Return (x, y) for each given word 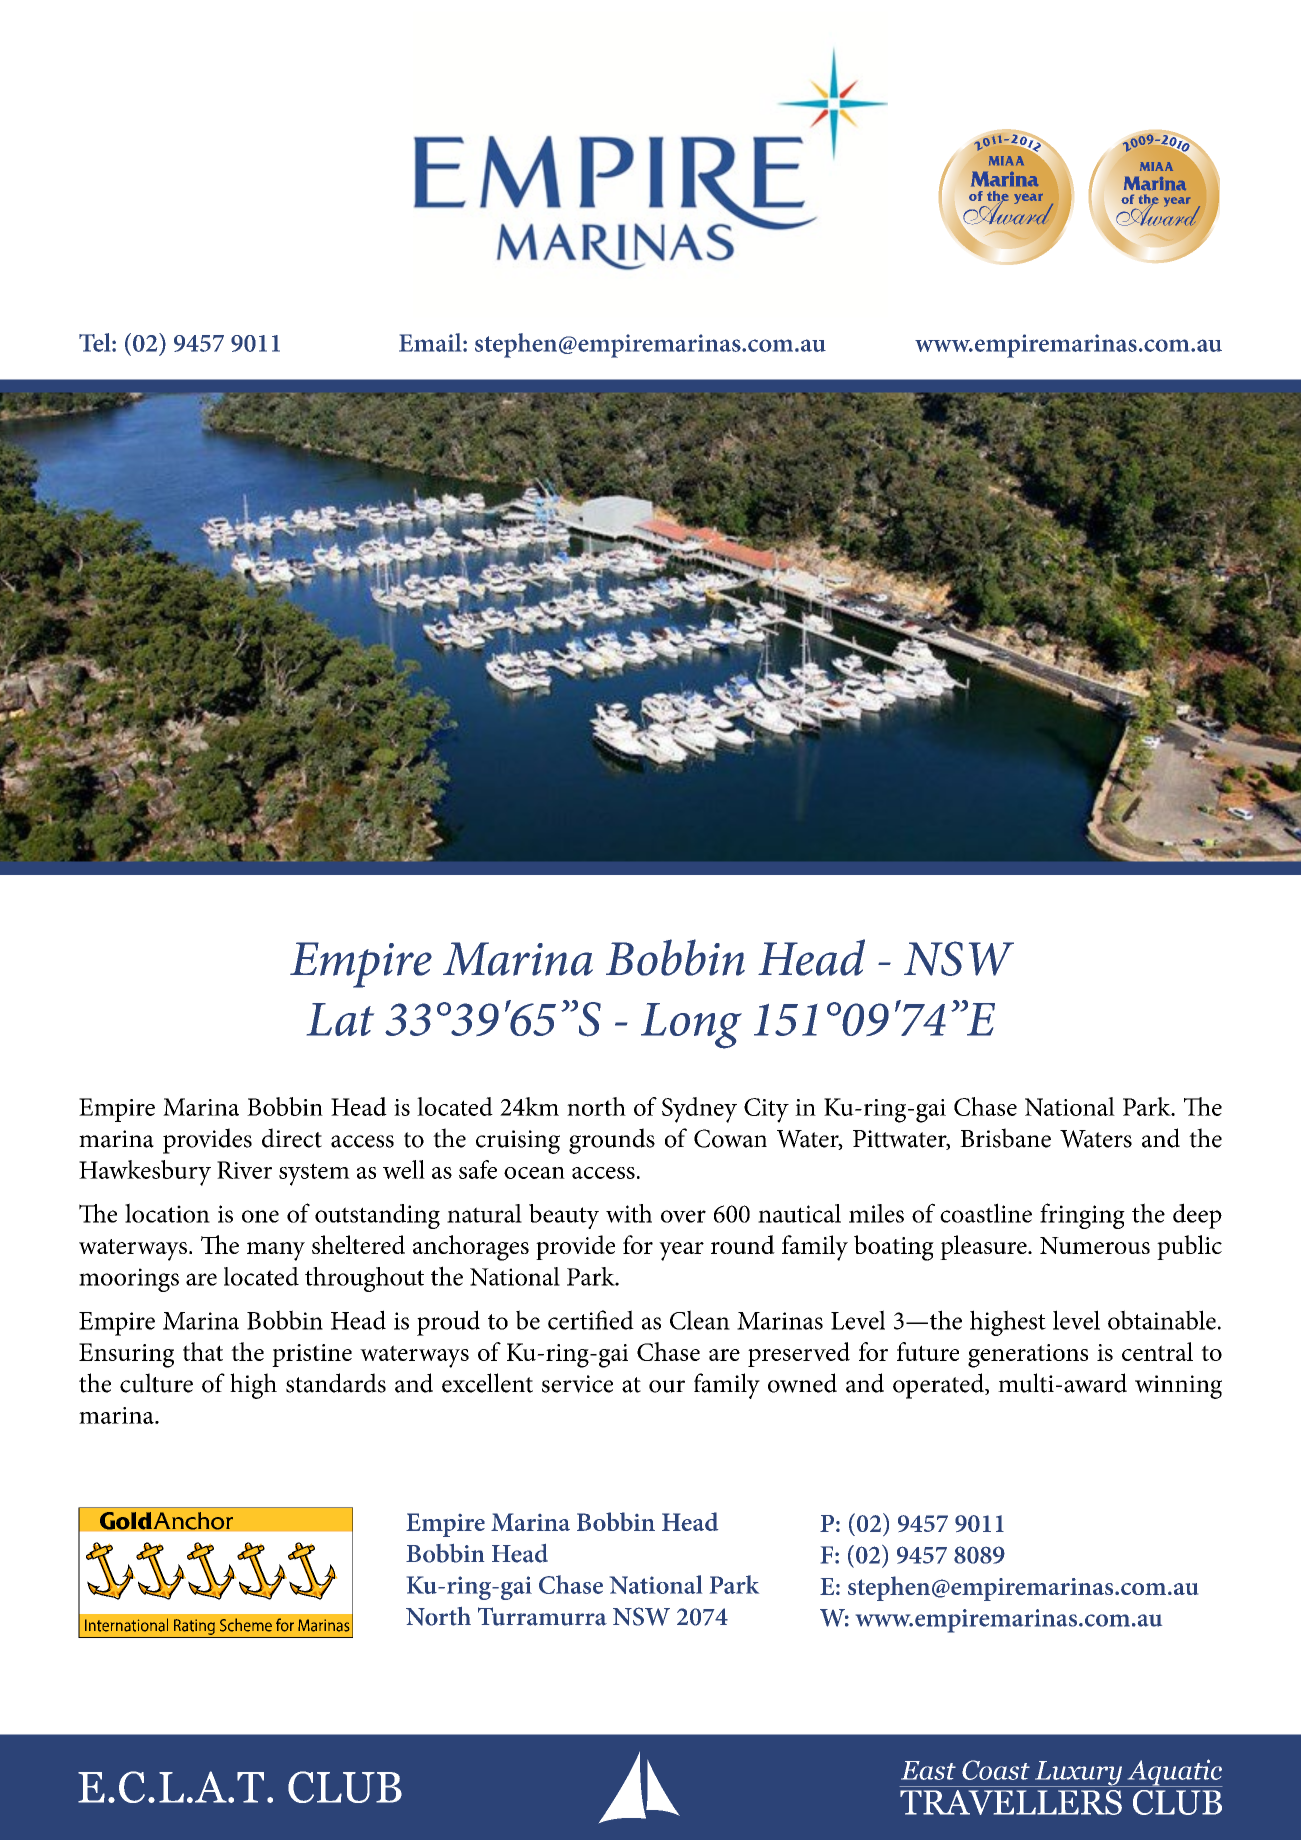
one (260, 1216)
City (766, 1110)
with (629, 1213)
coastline (986, 1213)
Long (691, 1026)
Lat (340, 1019)
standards (336, 1383)
